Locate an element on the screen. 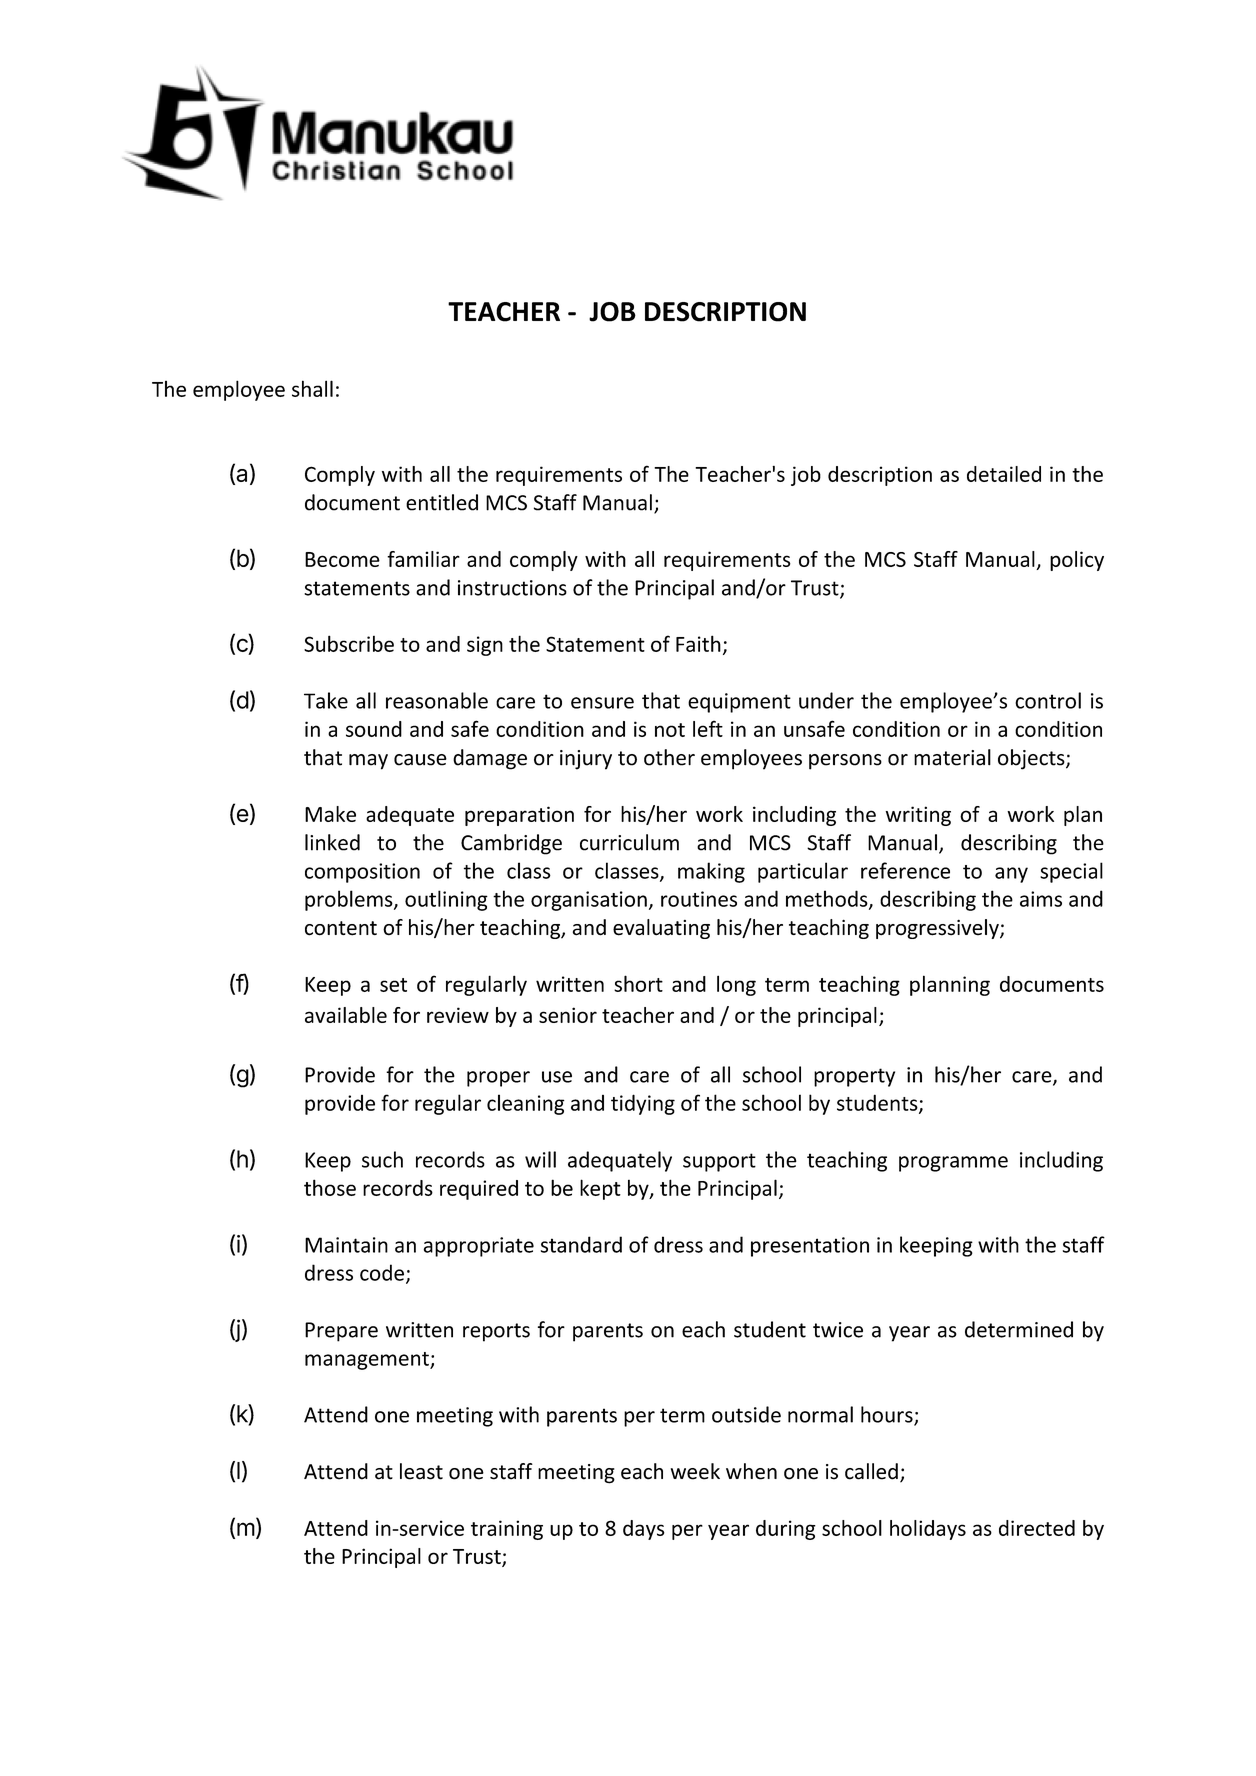 The width and height of the screenshot is (1256, 1776). shall is located at coordinates (312, 388).
